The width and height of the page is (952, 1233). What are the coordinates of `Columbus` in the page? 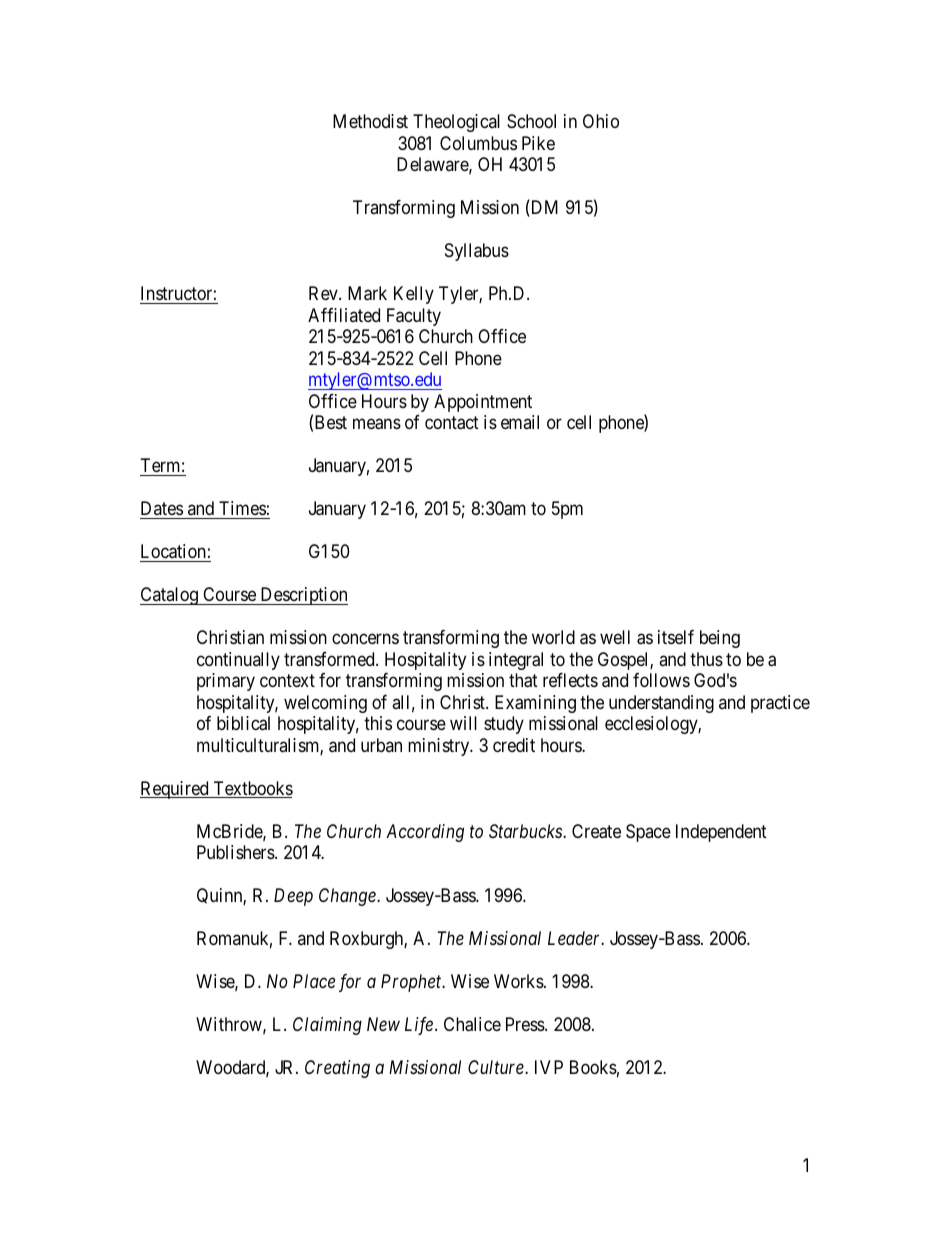 It's located at (478, 143).
